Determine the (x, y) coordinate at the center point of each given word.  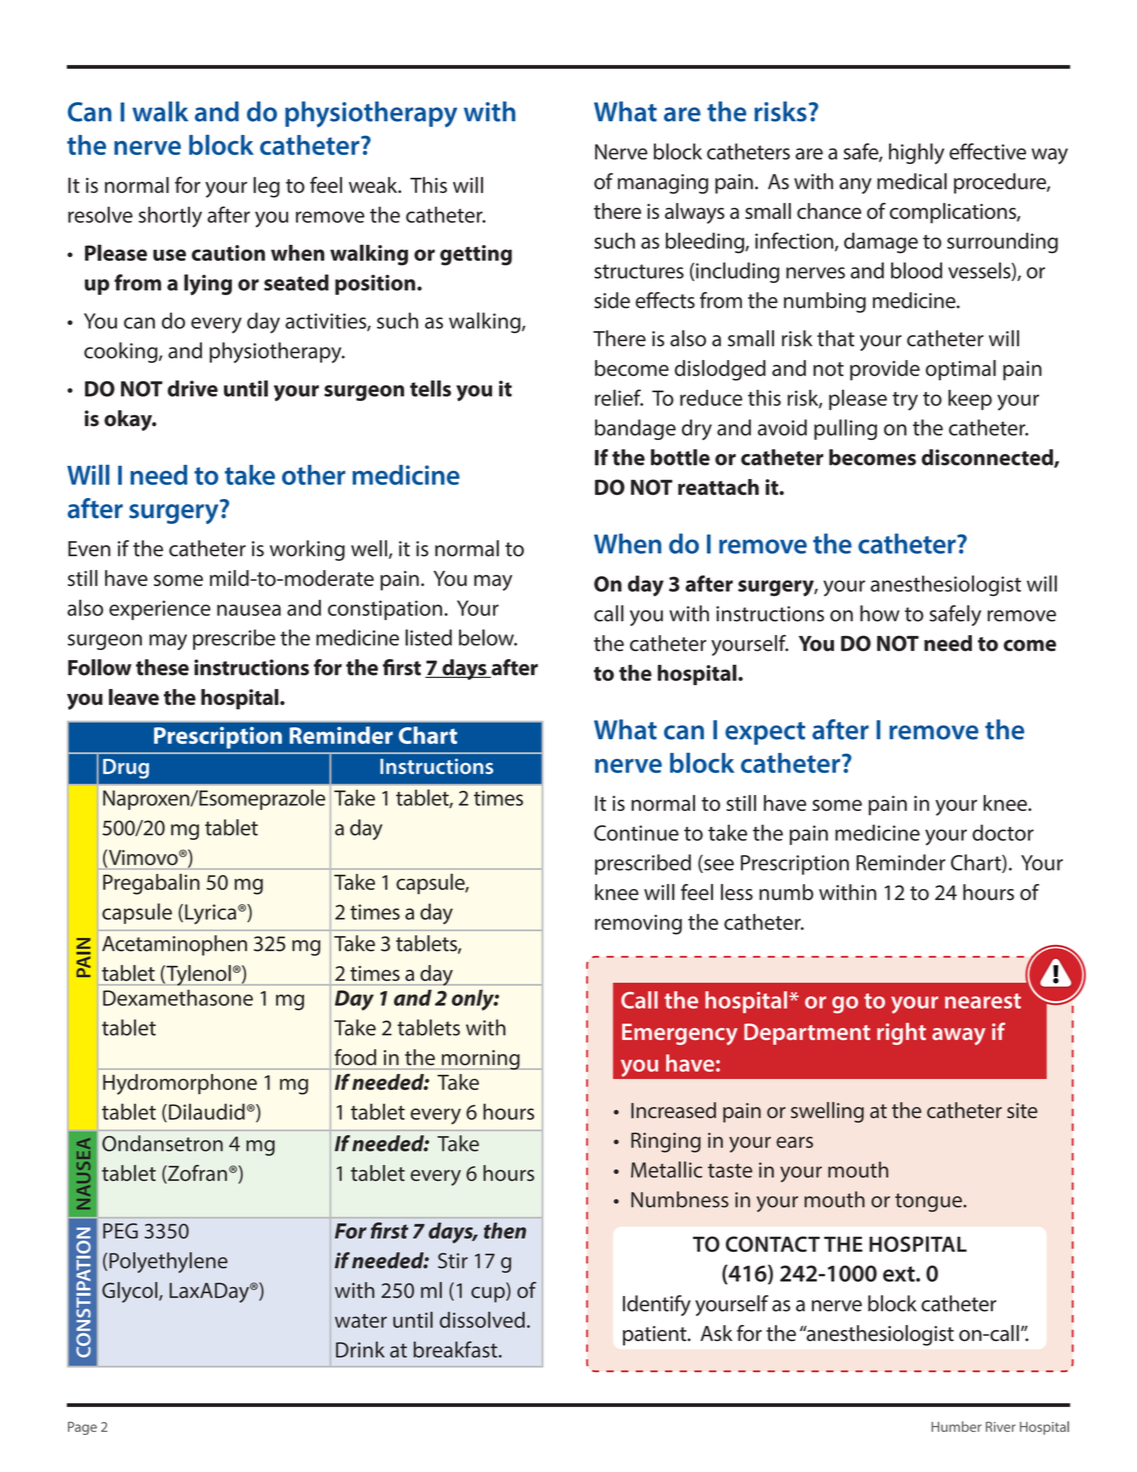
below (487, 637)
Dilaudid (207, 1111)
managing (663, 184)
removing (638, 924)
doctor (1003, 832)
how (879, 613)
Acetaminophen (174, 945)
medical (912, 181)
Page (82, 1428)
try (905, 401)
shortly (170, 217)
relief (619, 397)
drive (193, 388)
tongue (929, 1202)
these (162, 667)
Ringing (666, 1142)
